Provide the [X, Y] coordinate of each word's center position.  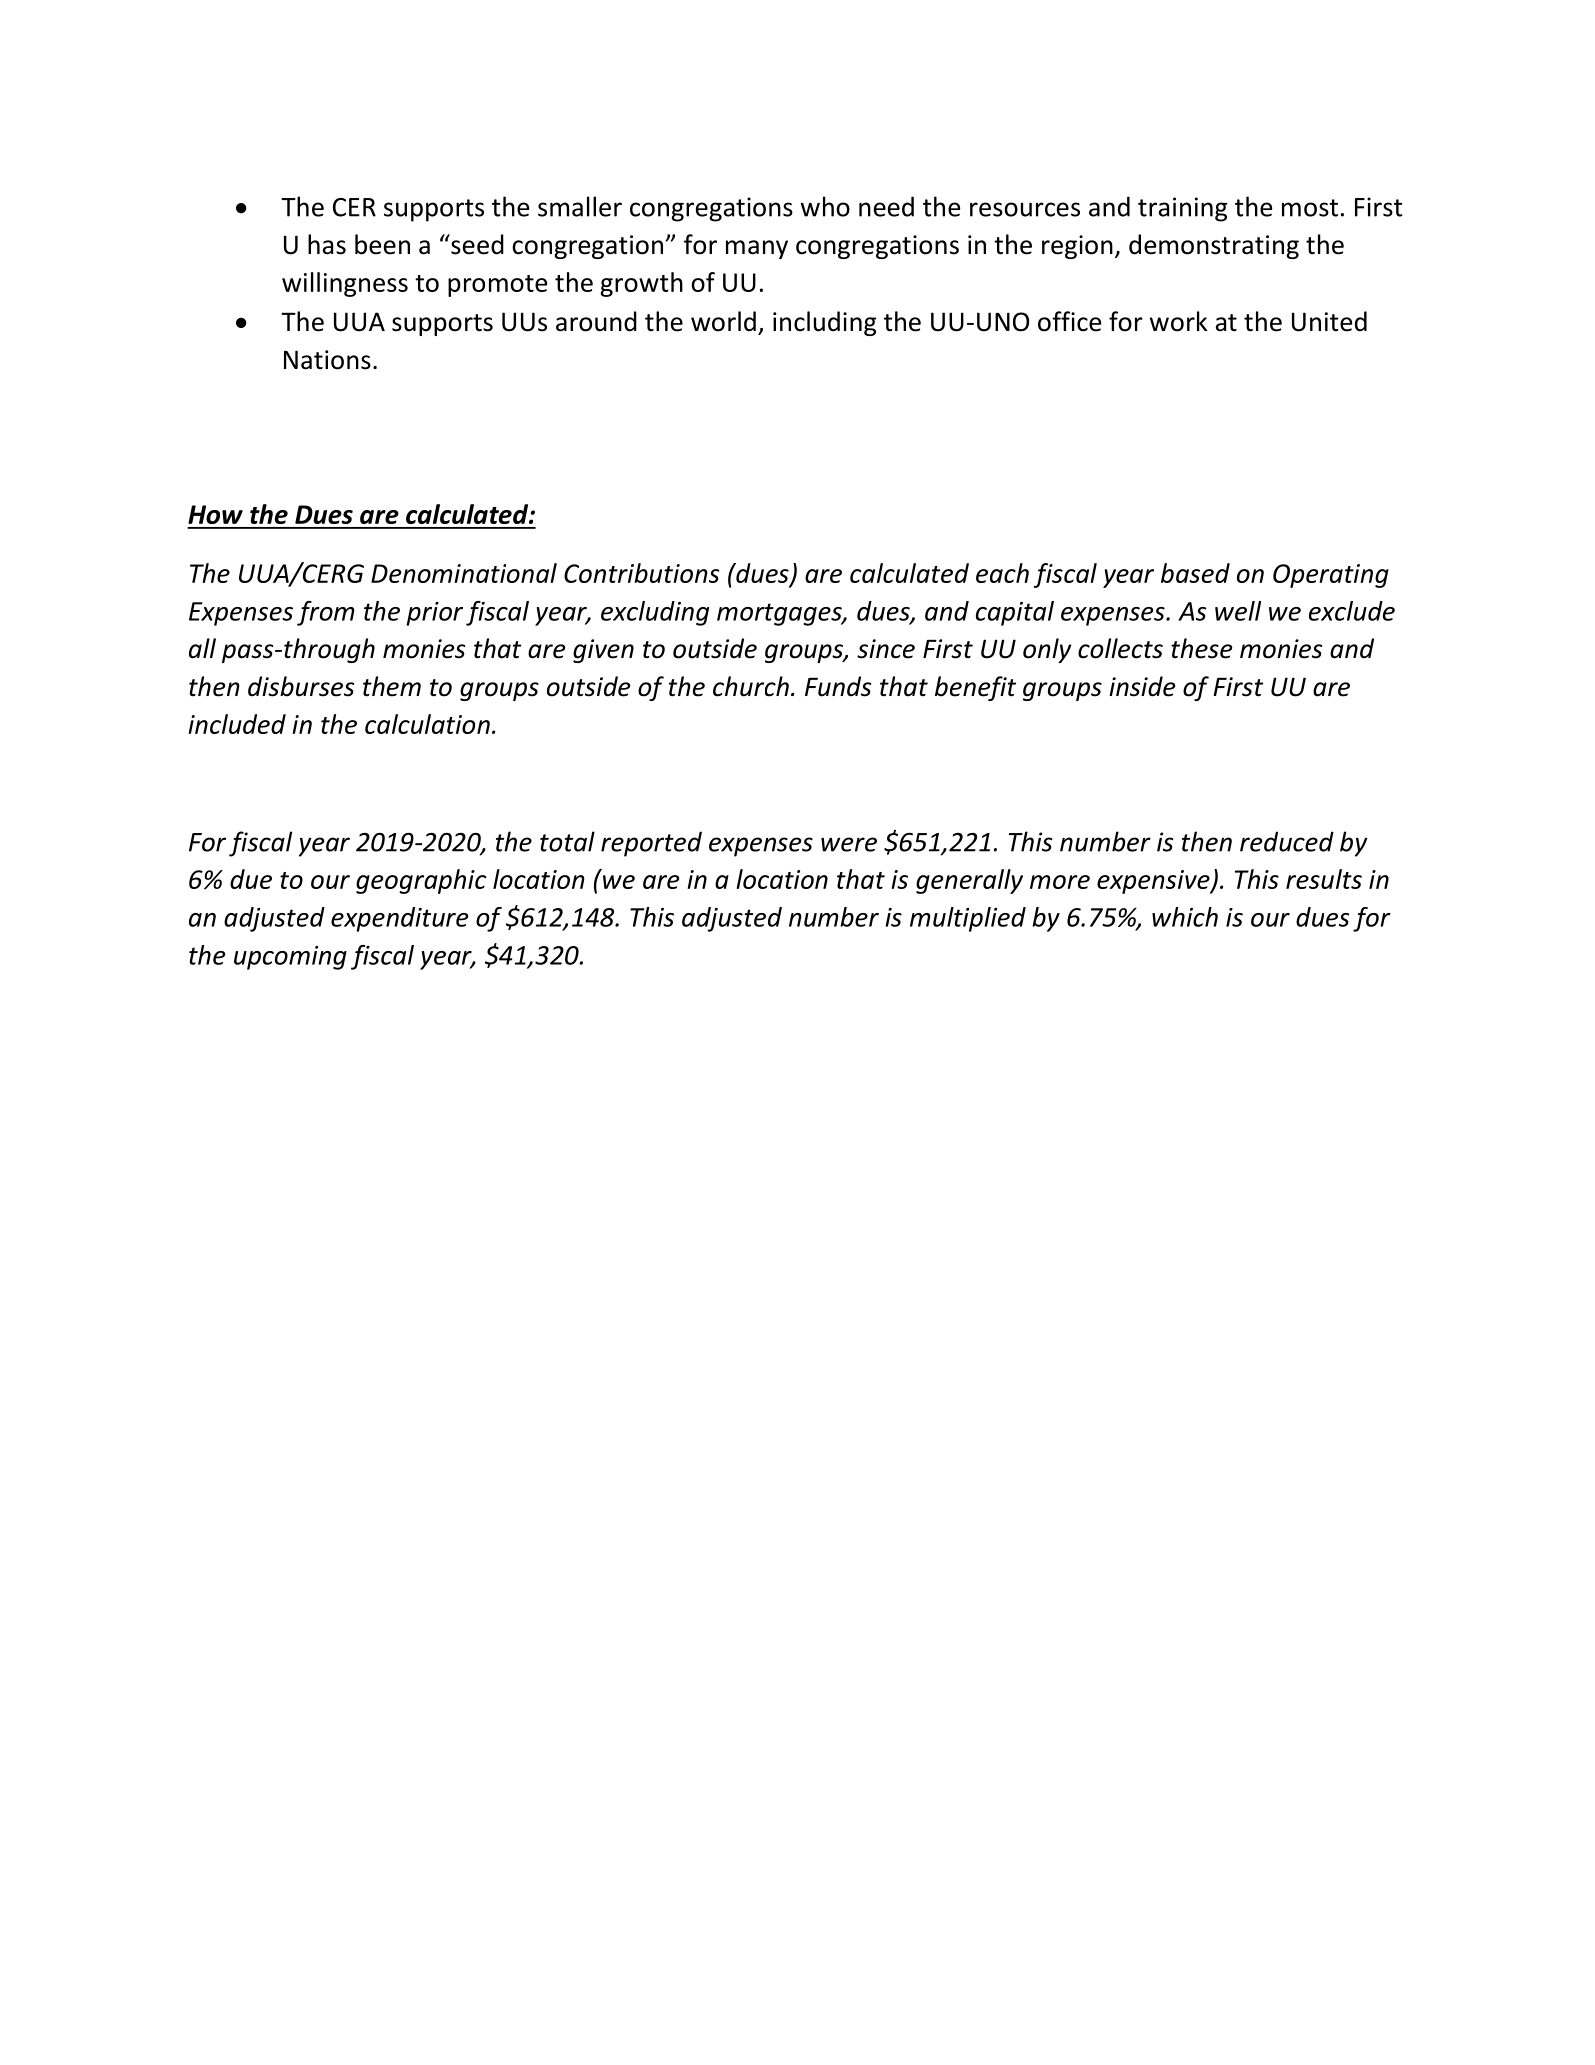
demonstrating [1214, 246]
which [1185, 917]
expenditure [400, 919]
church [751, 686]
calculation [427, 724]
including [825, 323]
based [1195, 573]
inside [1142, 686]
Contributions [641, 573]
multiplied [968, 919]
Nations [327, 360]
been [382, 244]
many [757, 249]
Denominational [464, 573]
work [1178, 321]
